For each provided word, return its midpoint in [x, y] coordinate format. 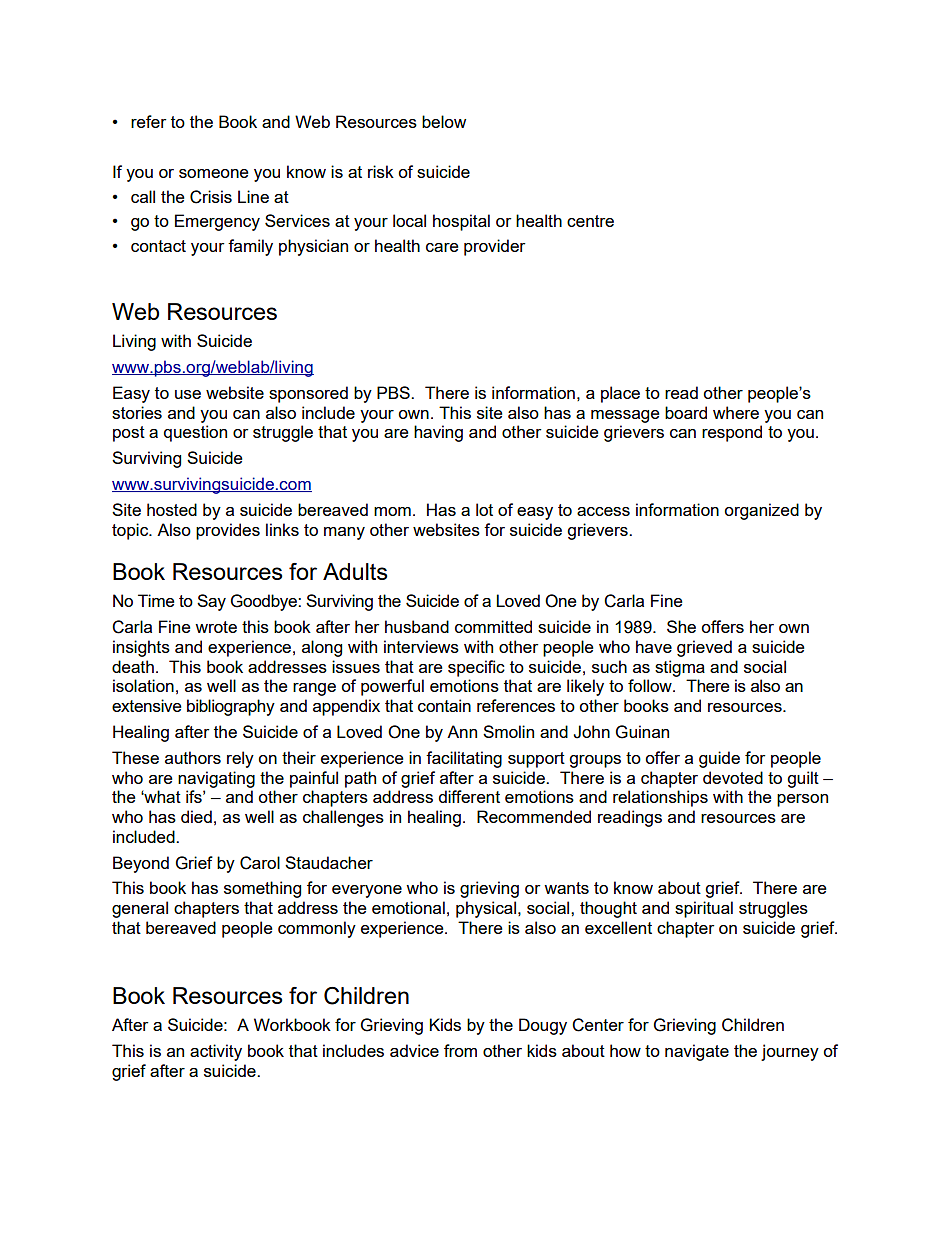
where [736, 412]
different [469, 796]
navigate [697, 1052]
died [196, 816]
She [681, 626]
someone [214, 173]
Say [211, 602]
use [188, 394]
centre [590, 221]
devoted [733, 777]
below [444, 121]
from [460, 1050]
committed [493, 626]
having [438, 433]
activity [216, 1052]
